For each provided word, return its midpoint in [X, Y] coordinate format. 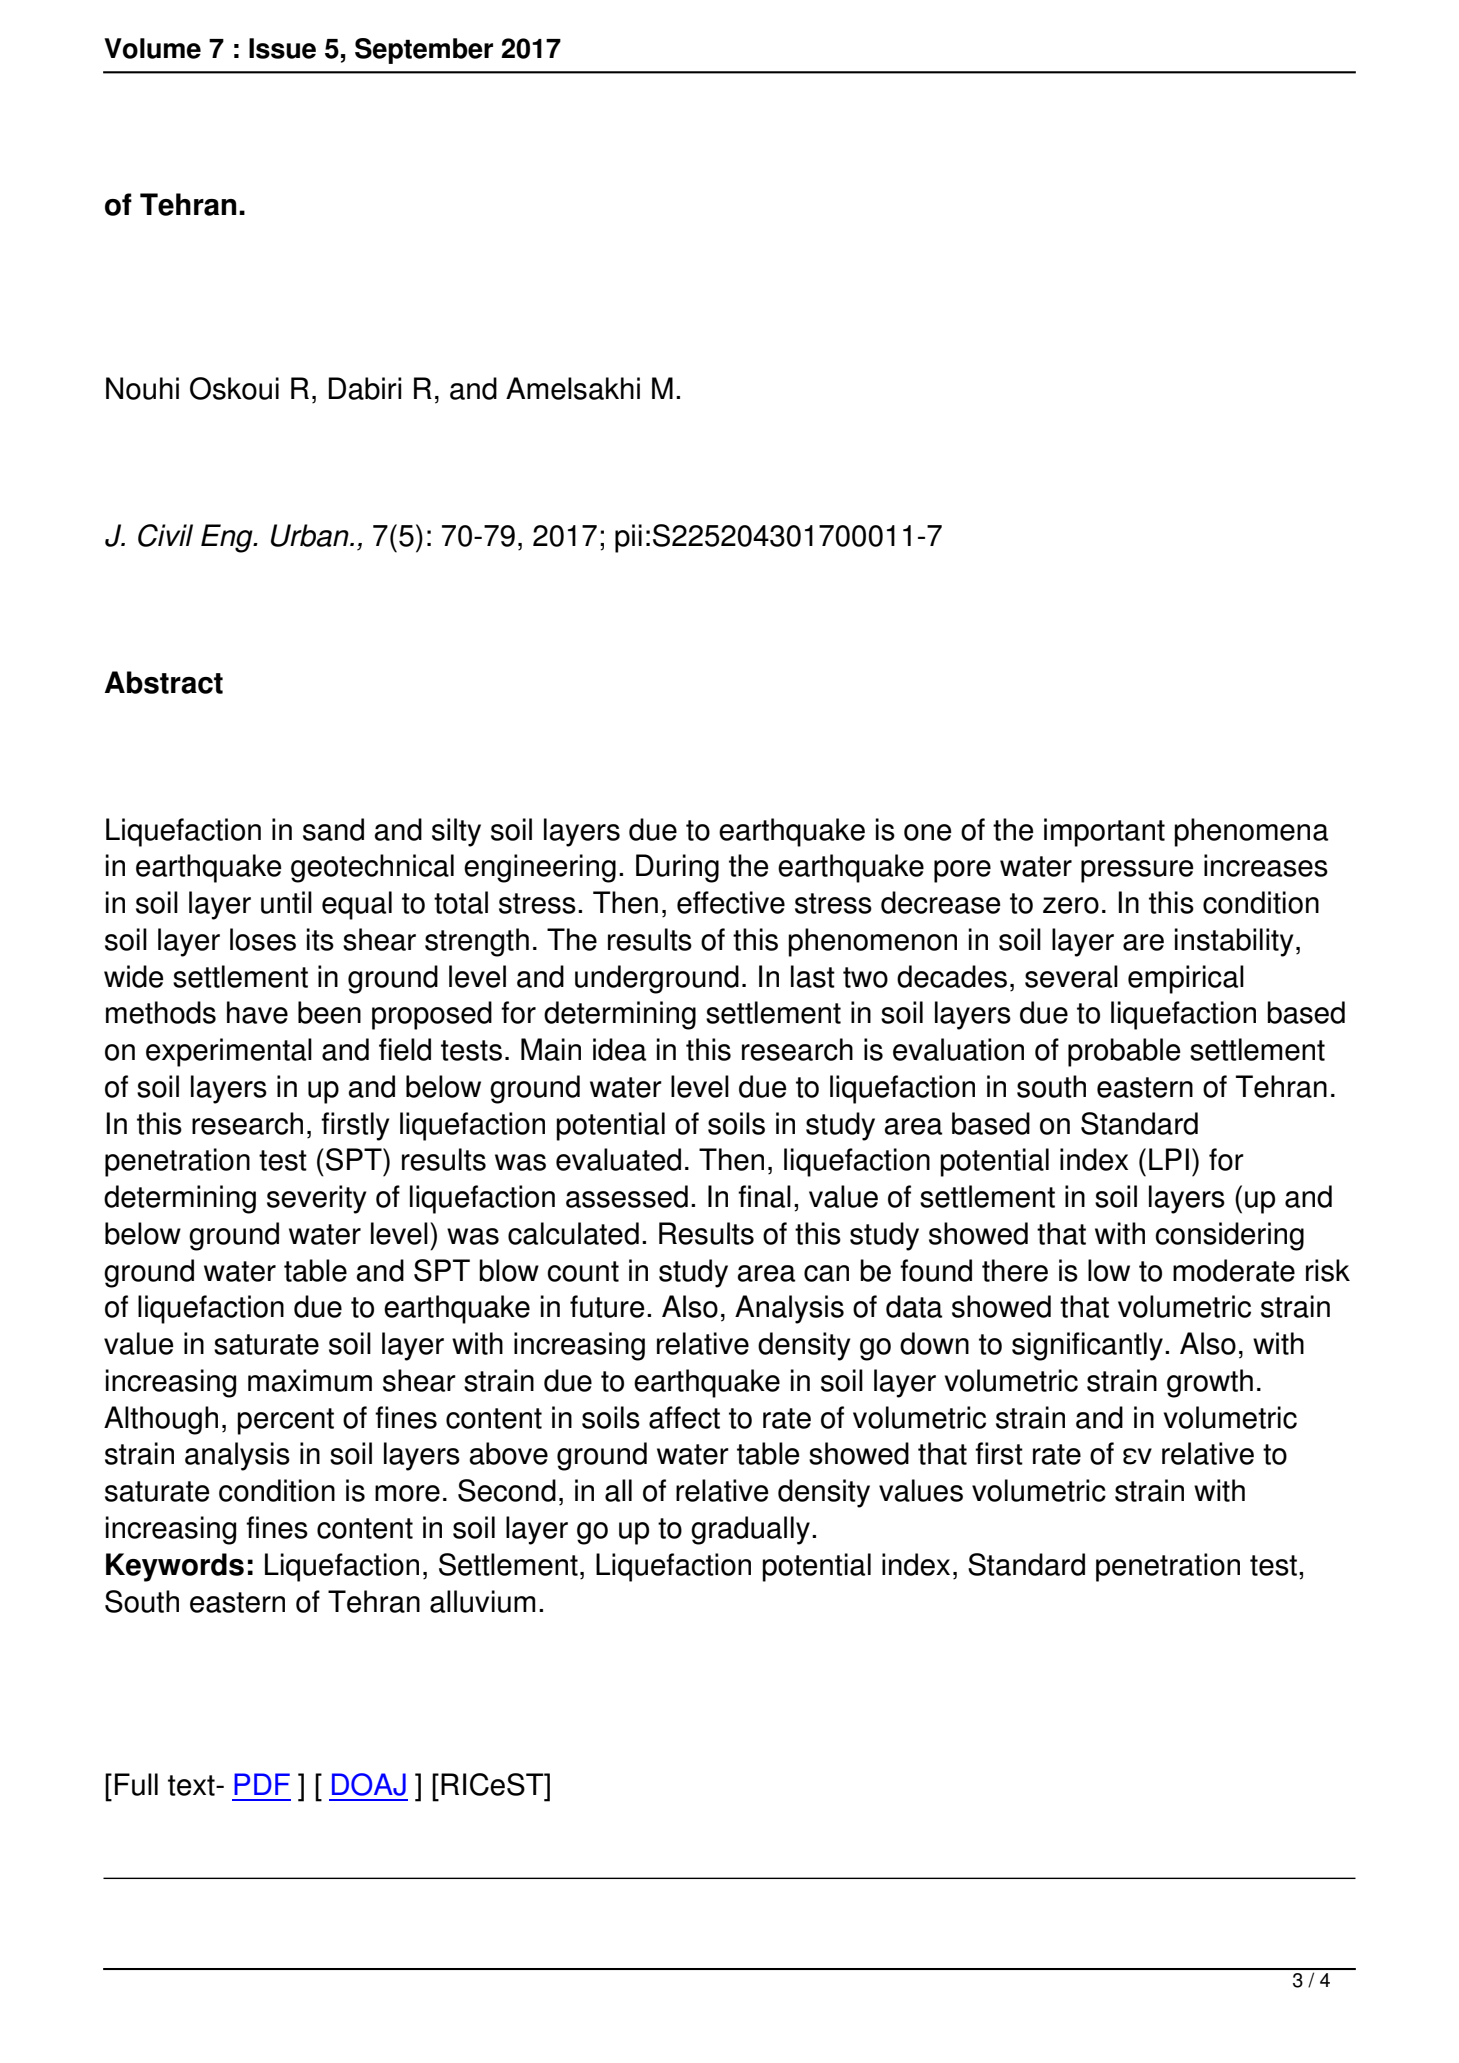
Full [136, 1784]
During [677, 868]
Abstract [164, 682]
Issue [282, 48]
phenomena [1251, 832]
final [764, 1196]
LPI [1169, 1159]
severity [317, 1199]
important [1104, 832]
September [424, 51]
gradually [750, 1530]
